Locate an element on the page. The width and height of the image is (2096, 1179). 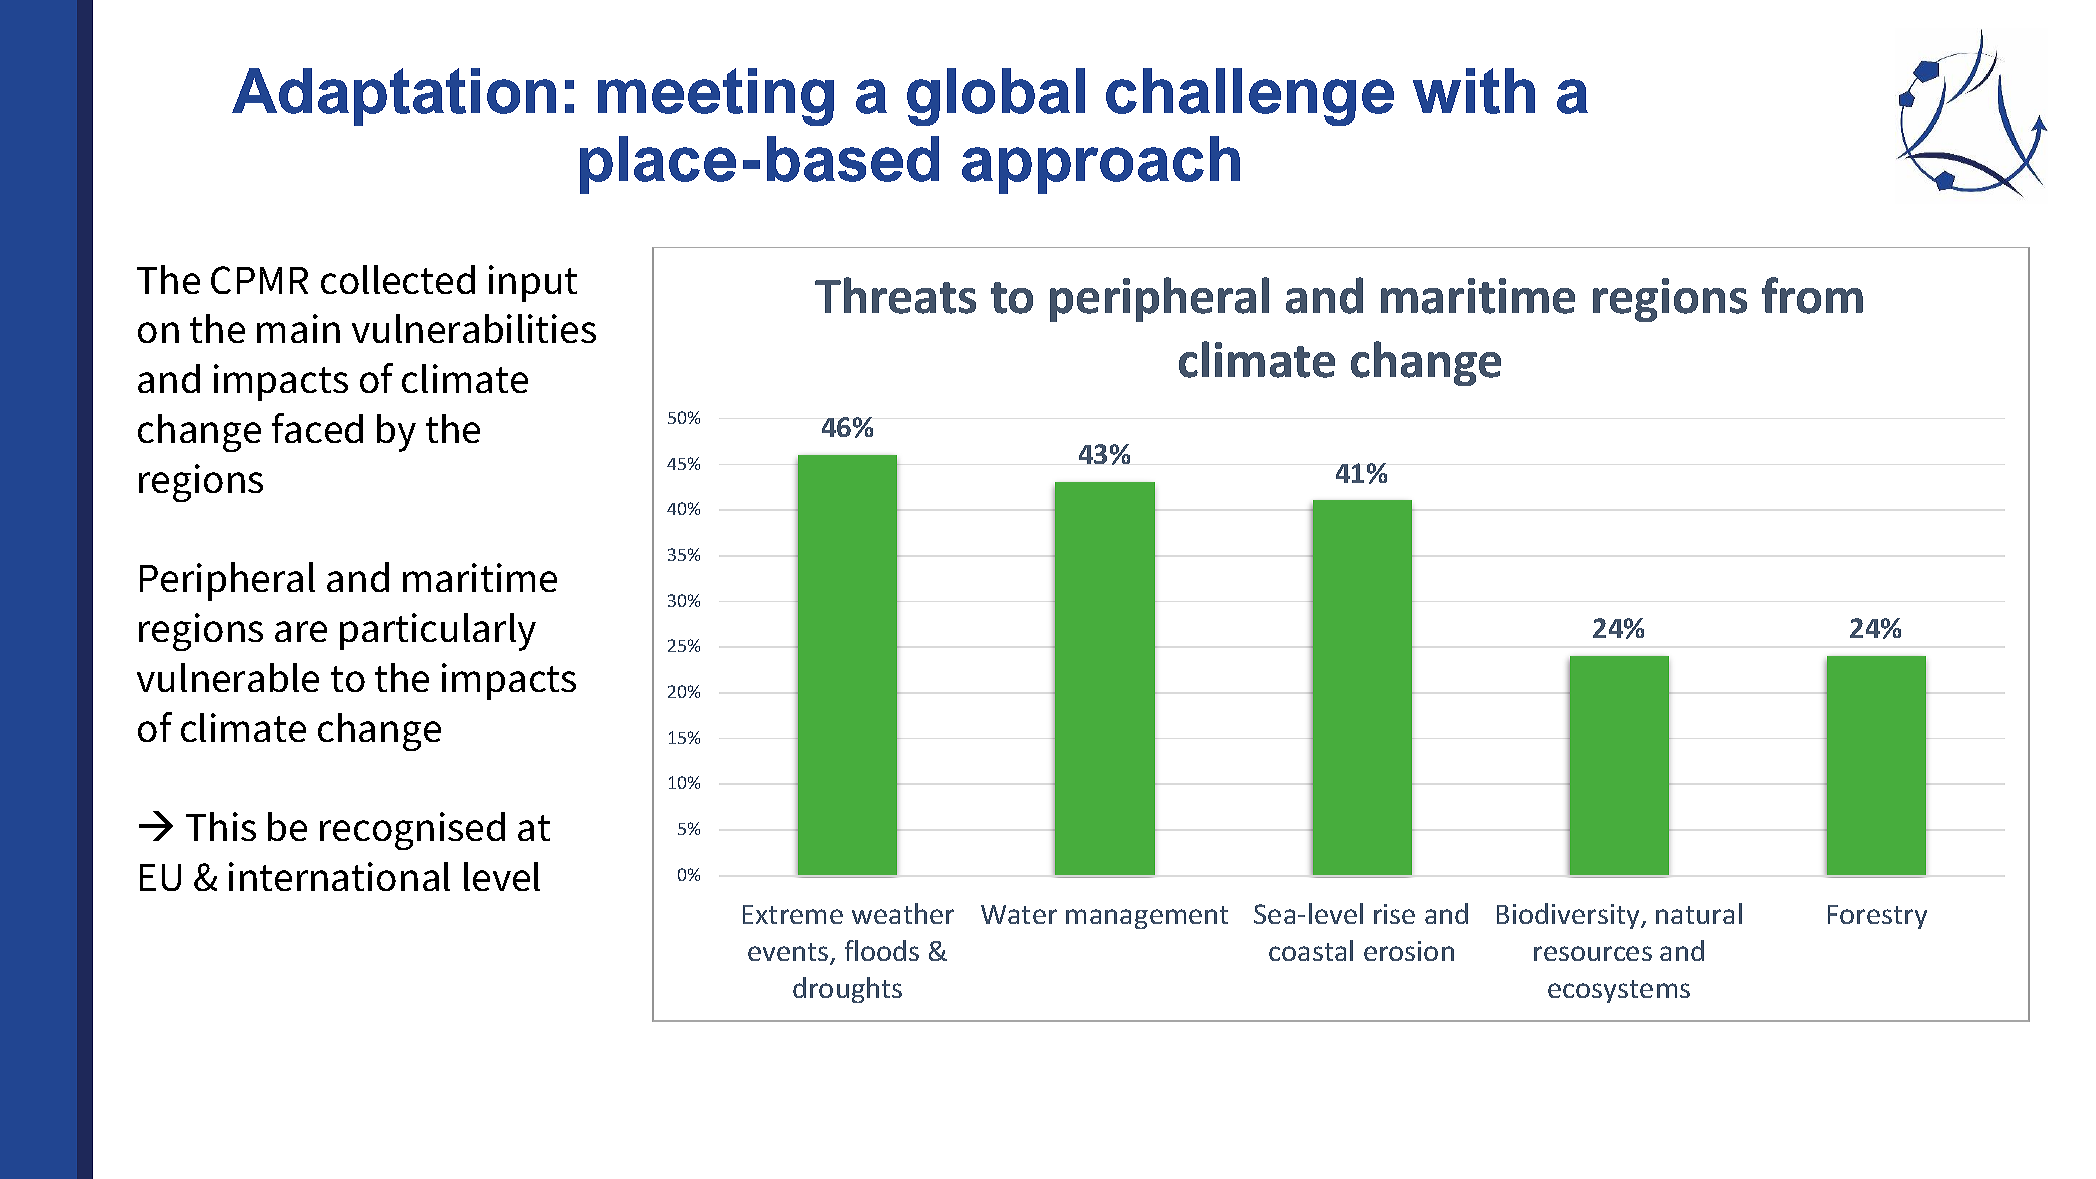
Adaptation is located at coordinates (394, 97).
